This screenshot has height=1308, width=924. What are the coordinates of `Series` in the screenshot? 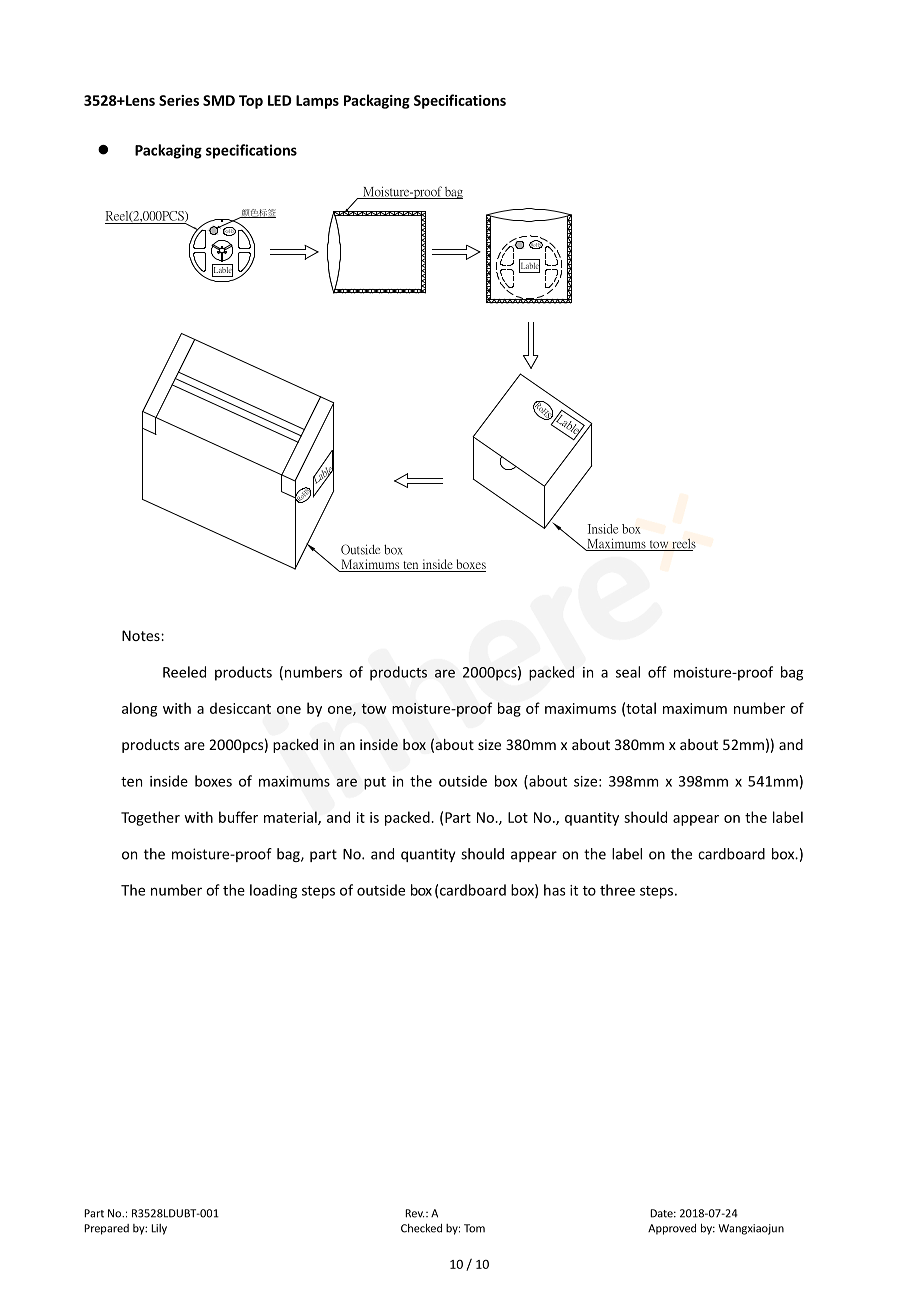 It's located at (179, 100).
